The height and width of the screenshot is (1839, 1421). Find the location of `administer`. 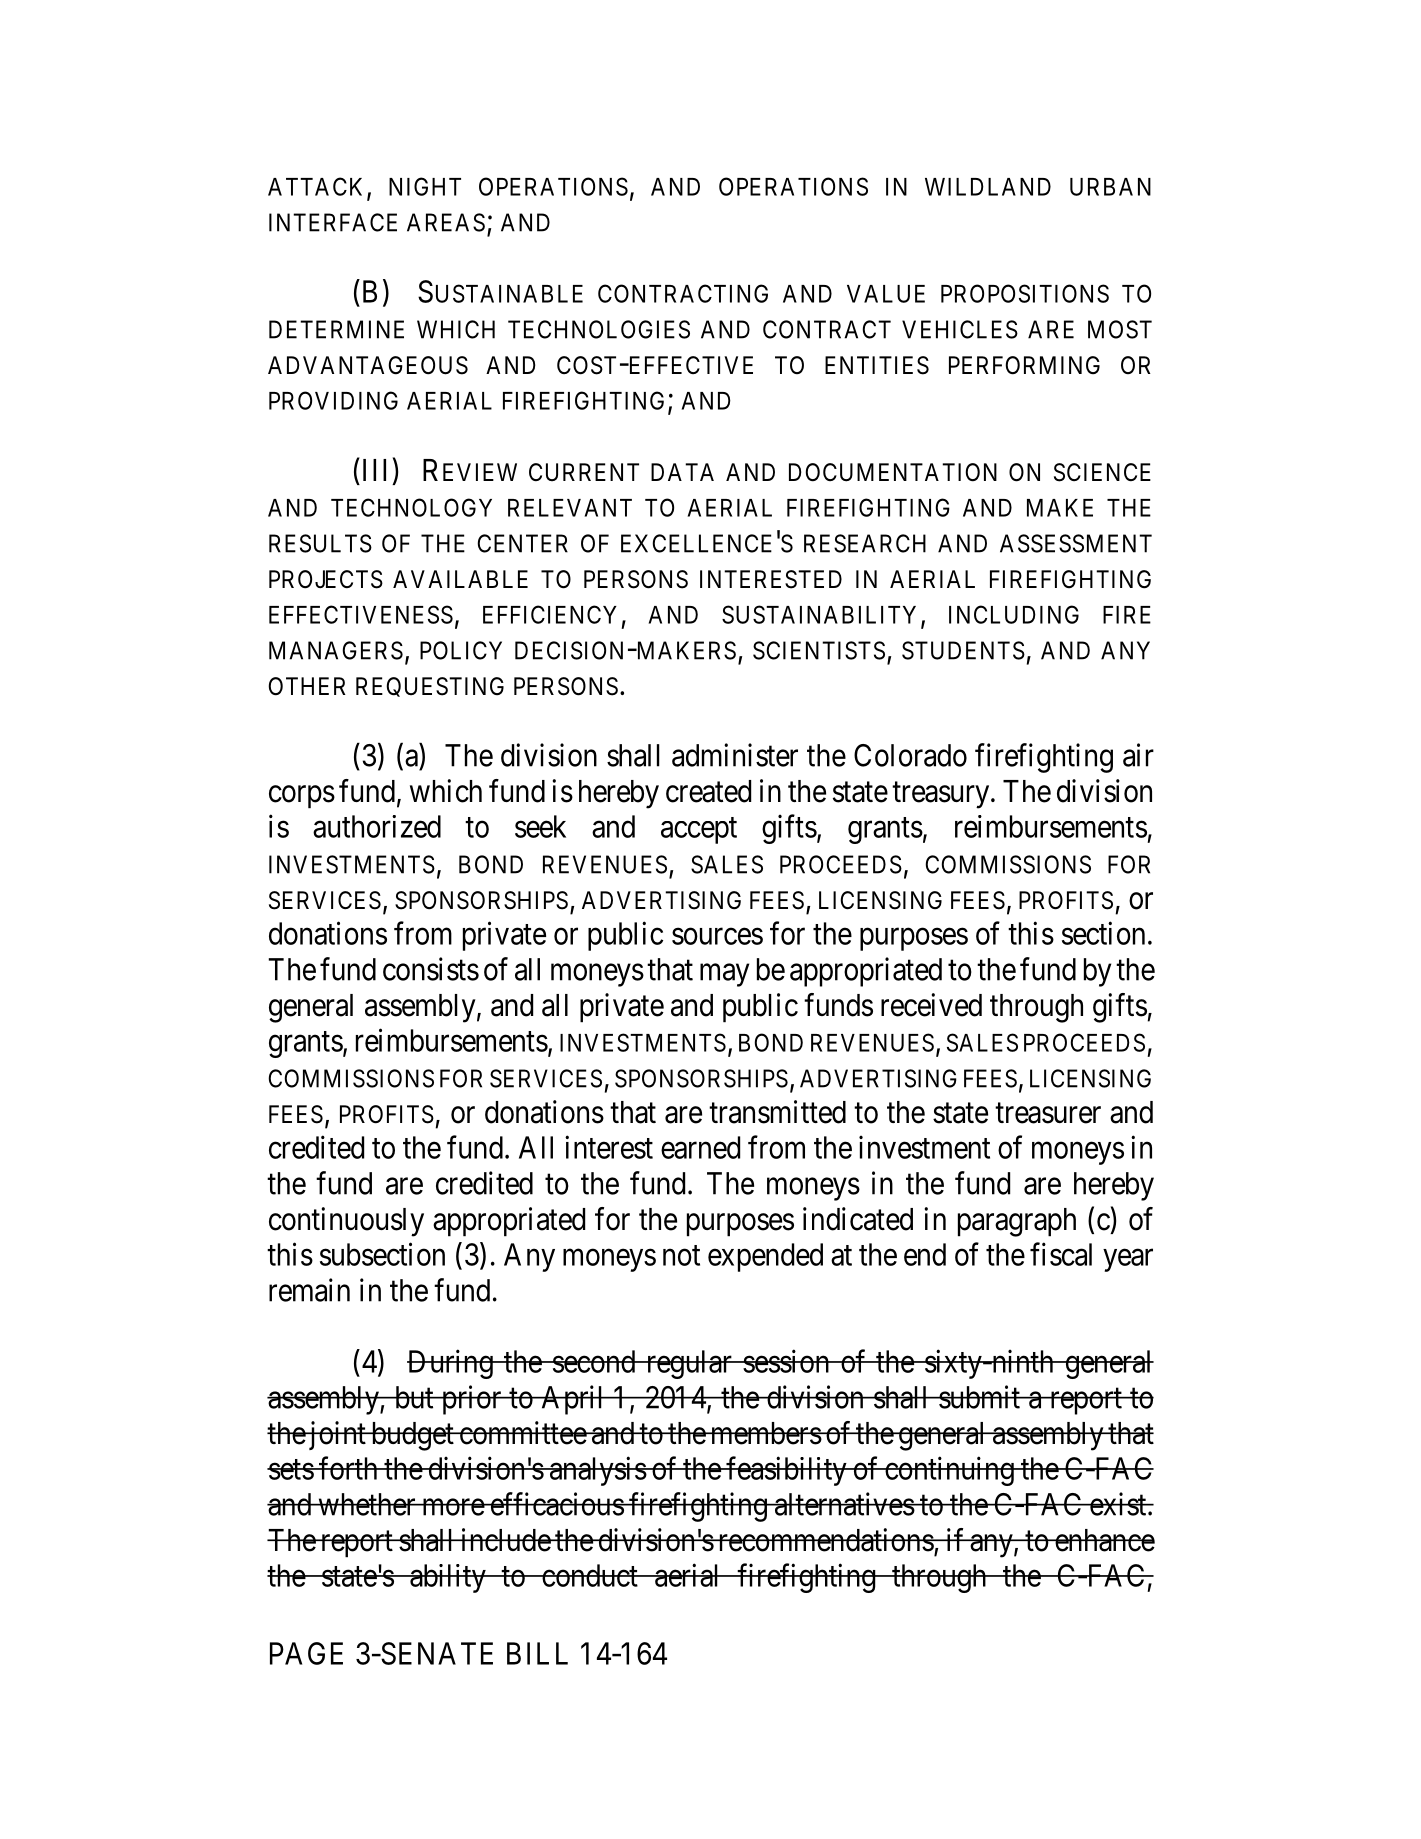

administer is located at coordinates (735, 755).
